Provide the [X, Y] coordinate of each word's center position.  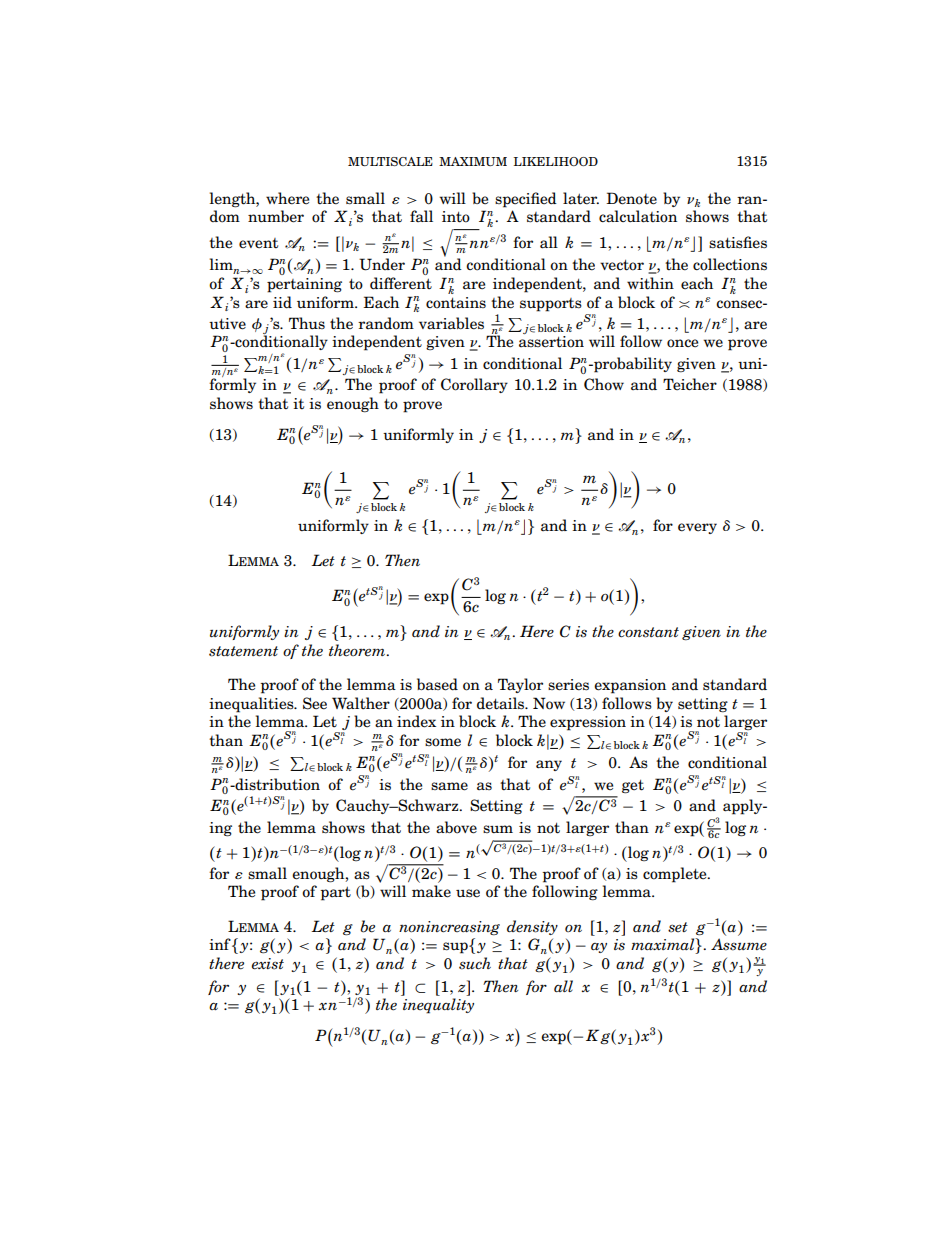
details [502, 703]
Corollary [474, 385]
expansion [630, 686]
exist [268, 964]
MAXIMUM [473, 161]
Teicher [690, 384]
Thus [307, 323]
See [315, 703]
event [258, 243]
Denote [631, 198]
